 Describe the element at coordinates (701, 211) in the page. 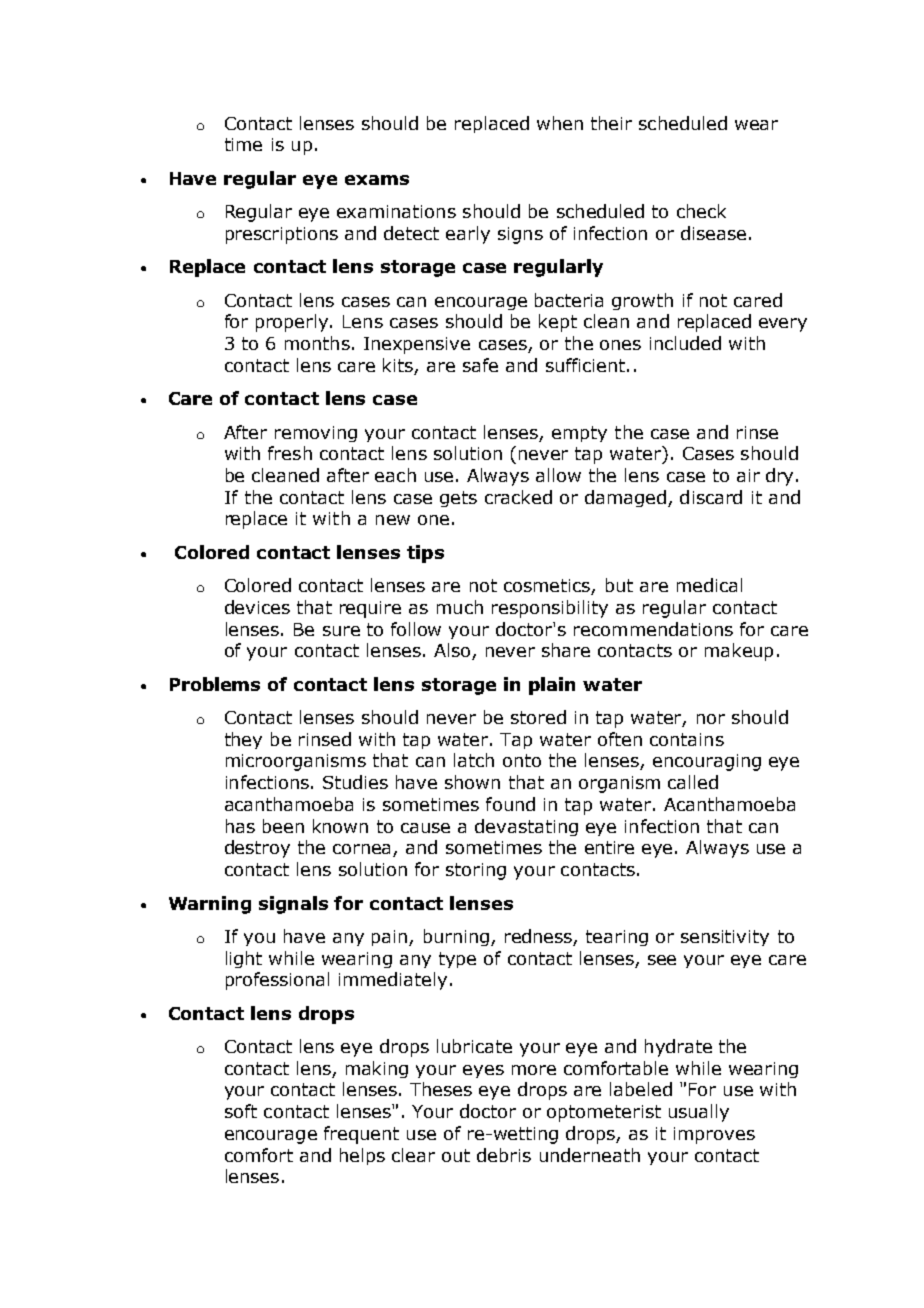

I see `check` at that location.
